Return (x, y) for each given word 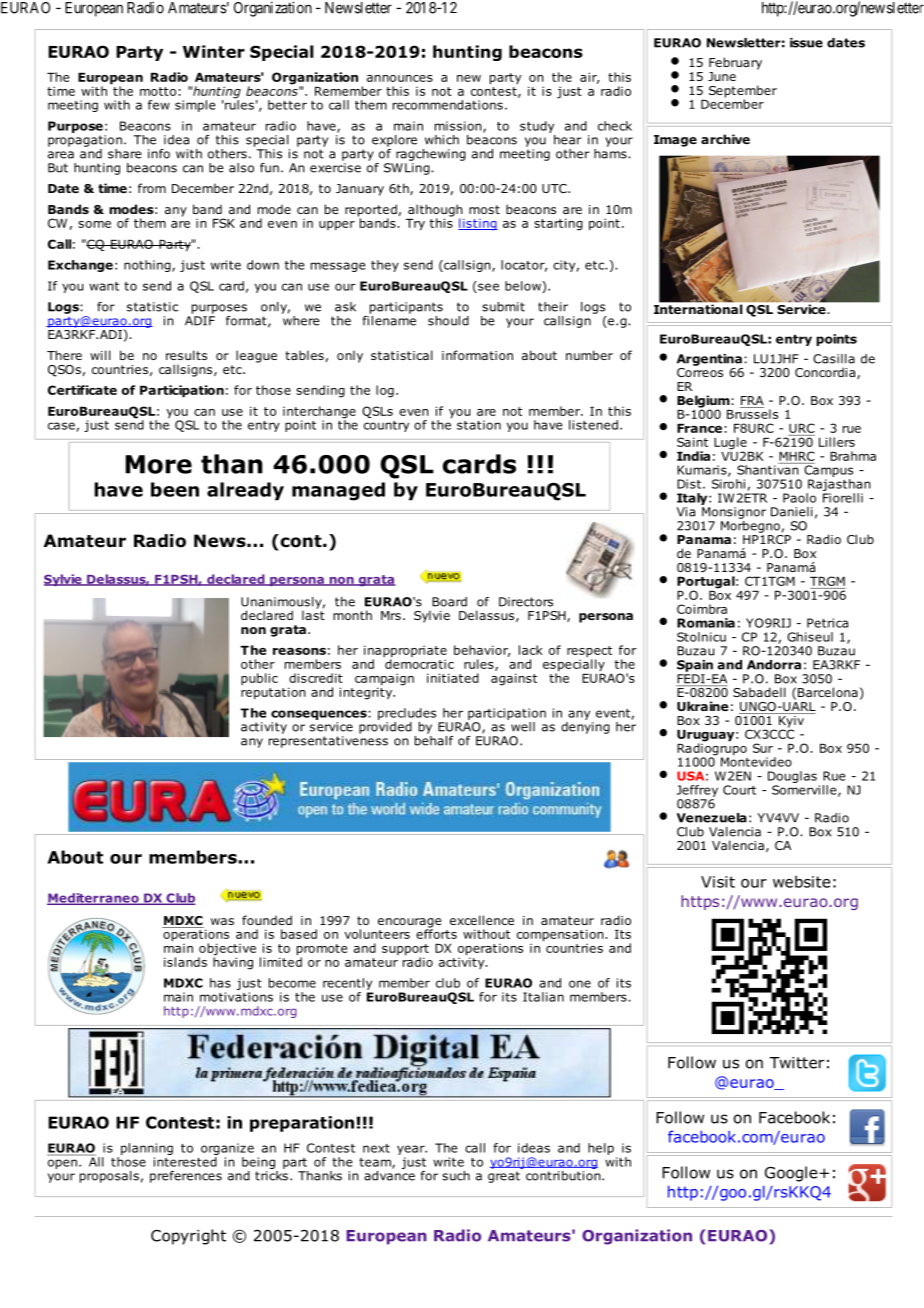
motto (158, 91)
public (259, 679)
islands (185, 962)
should (448, 321)
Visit (718, 882)
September (743, 92)
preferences (186, 1177)
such (456, 1176)
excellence (482, 920)
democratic (419, 663)
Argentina (709, 360)
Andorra (774, 665)
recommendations (448, 105)
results (186, 355)
